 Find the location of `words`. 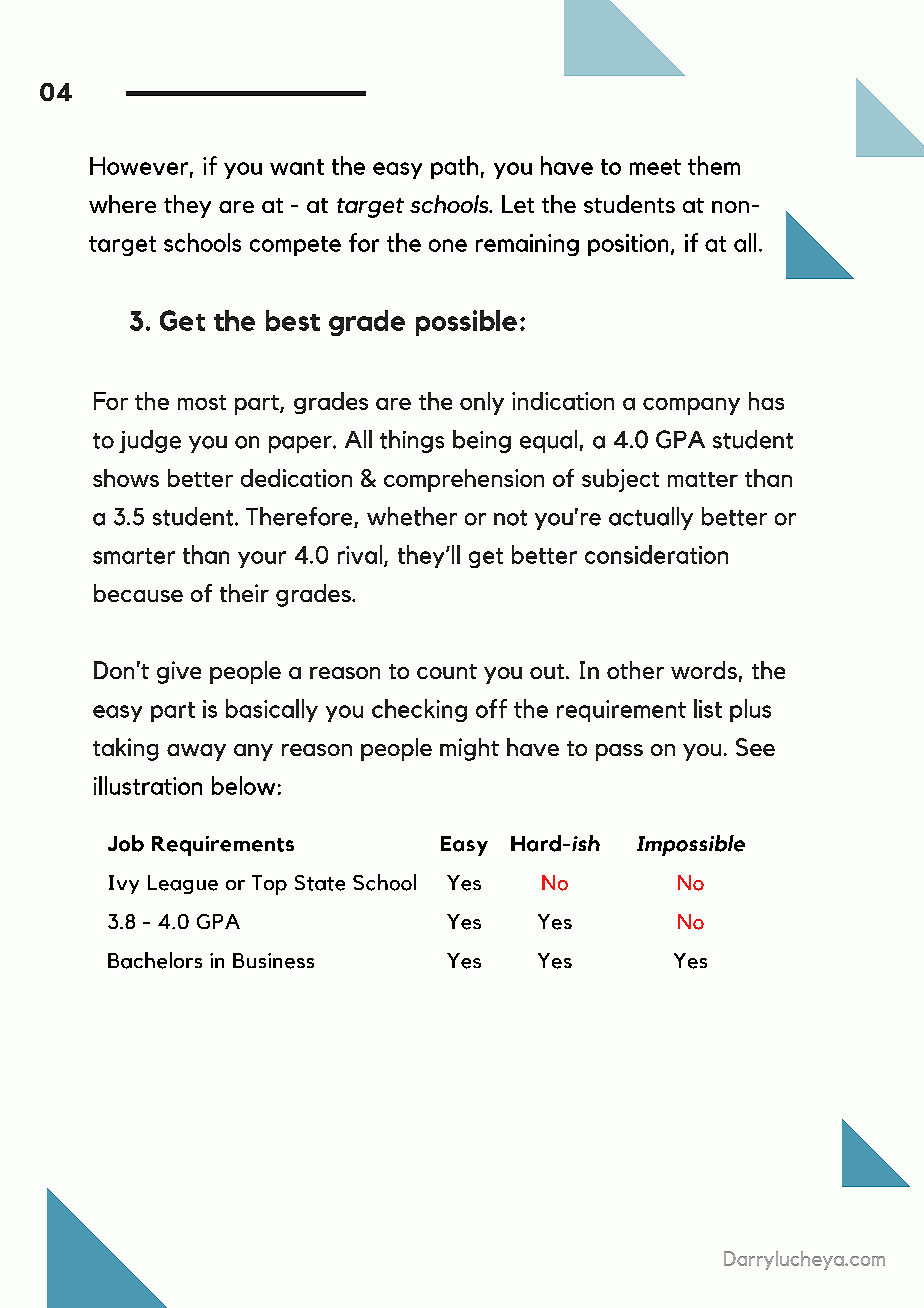

words is located at coordinates (704, 670).
